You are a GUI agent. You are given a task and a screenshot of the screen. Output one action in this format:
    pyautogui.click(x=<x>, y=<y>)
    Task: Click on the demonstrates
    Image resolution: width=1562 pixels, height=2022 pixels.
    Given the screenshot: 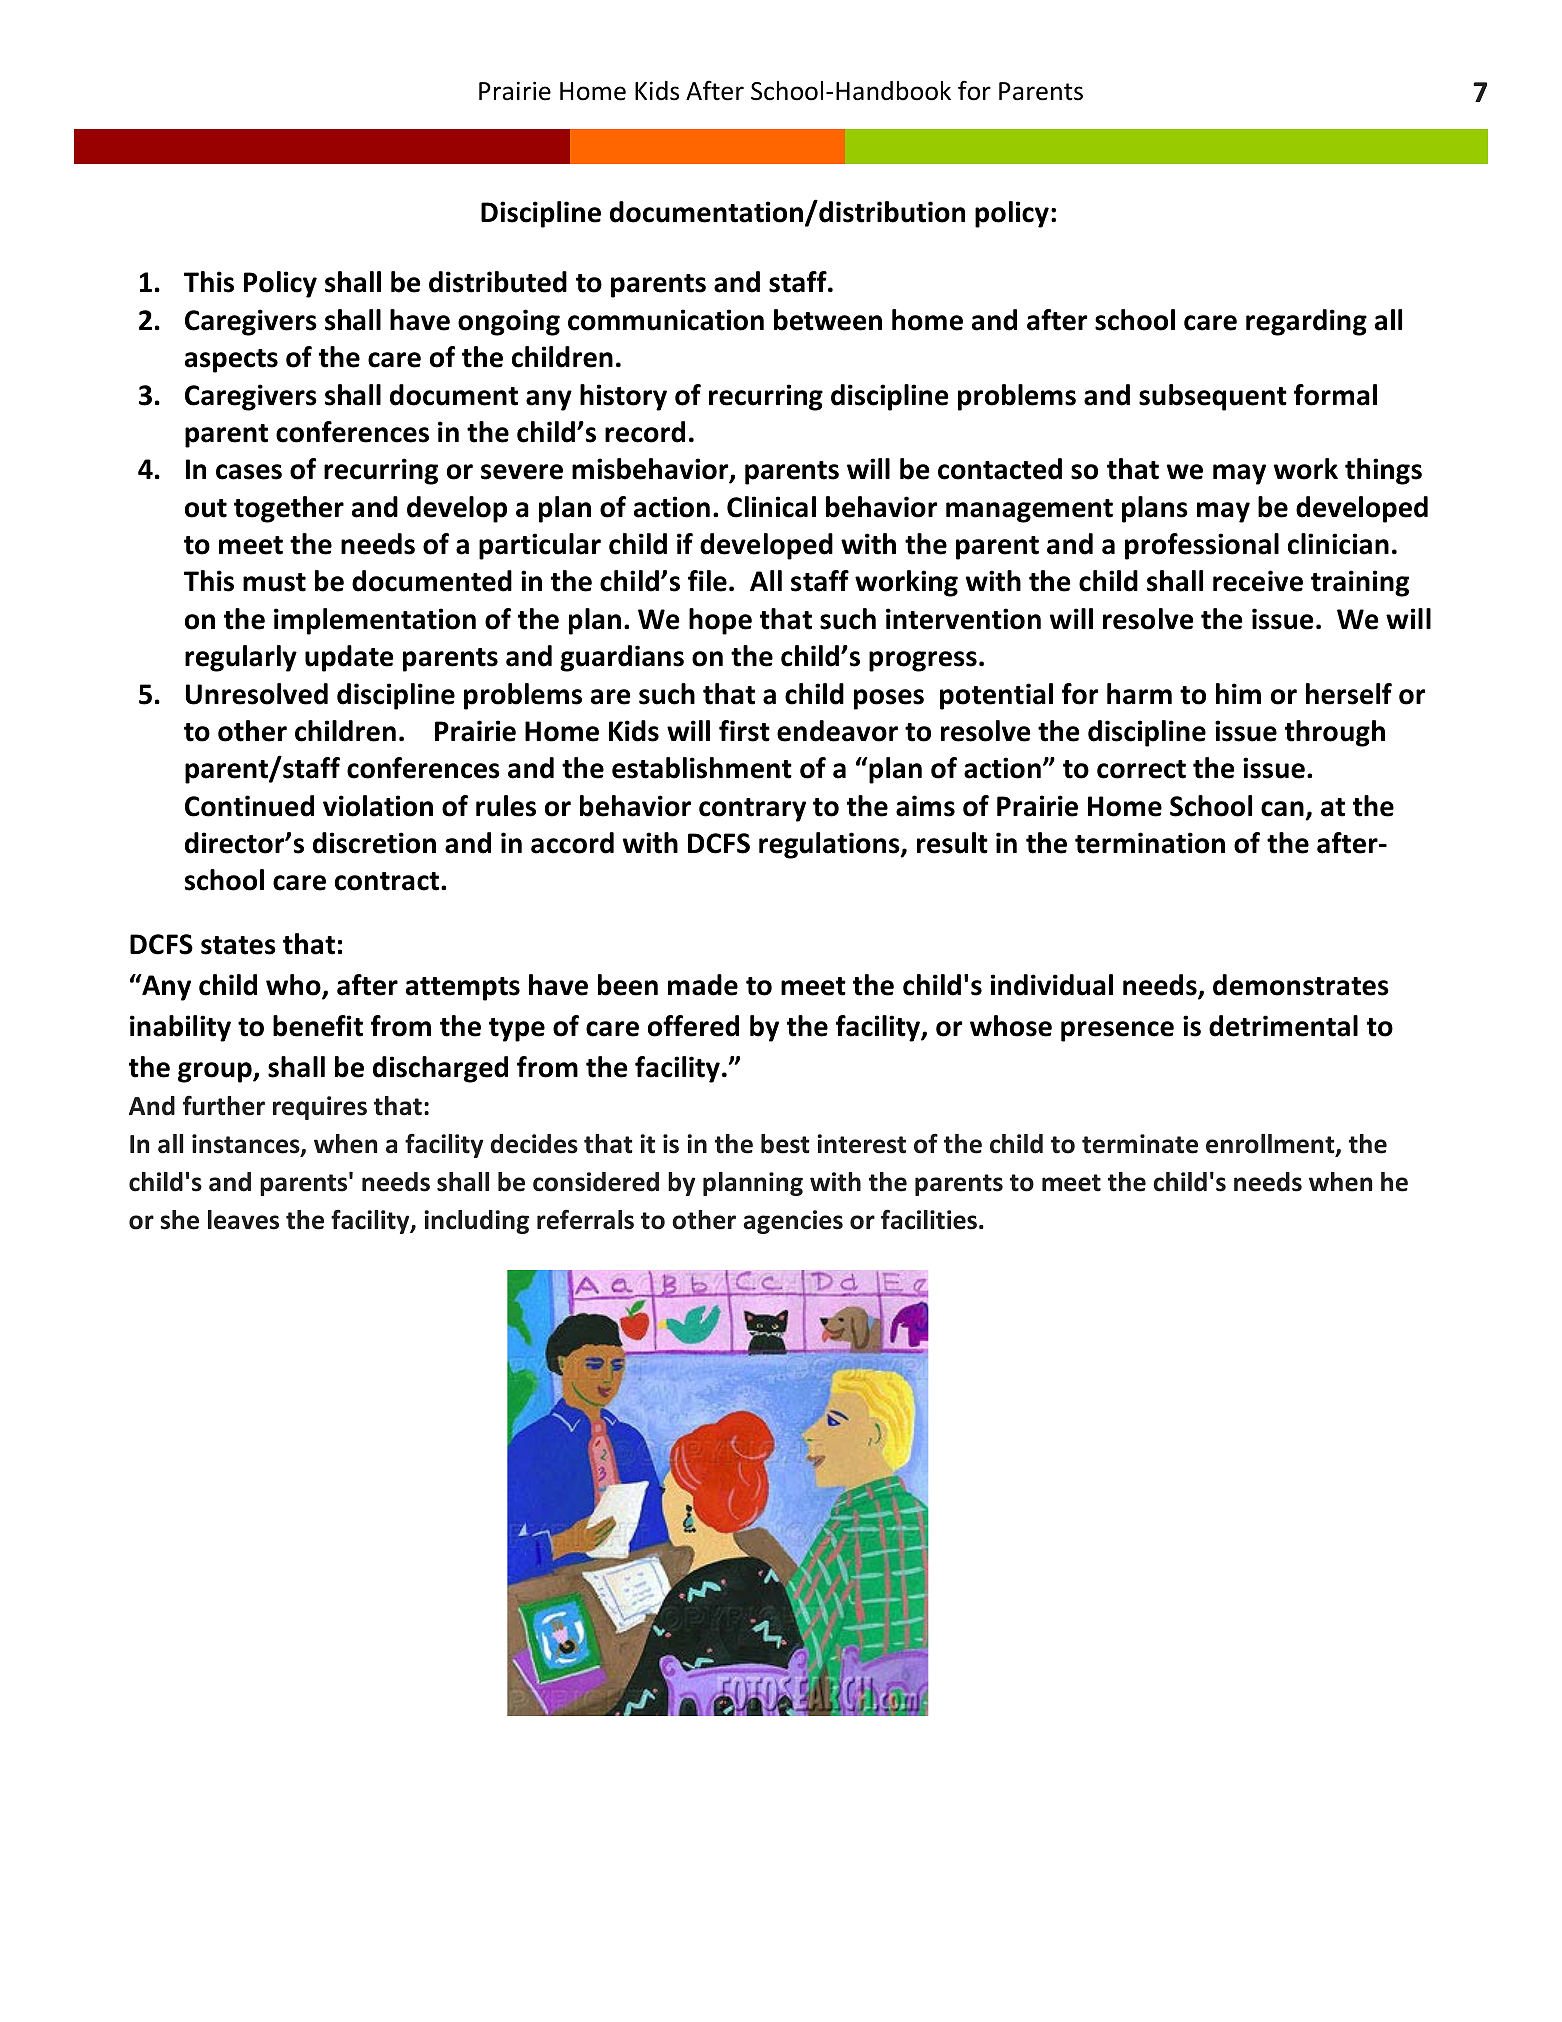 What is the action you would take?
    pyautogui.click(x=1301, y=985)
